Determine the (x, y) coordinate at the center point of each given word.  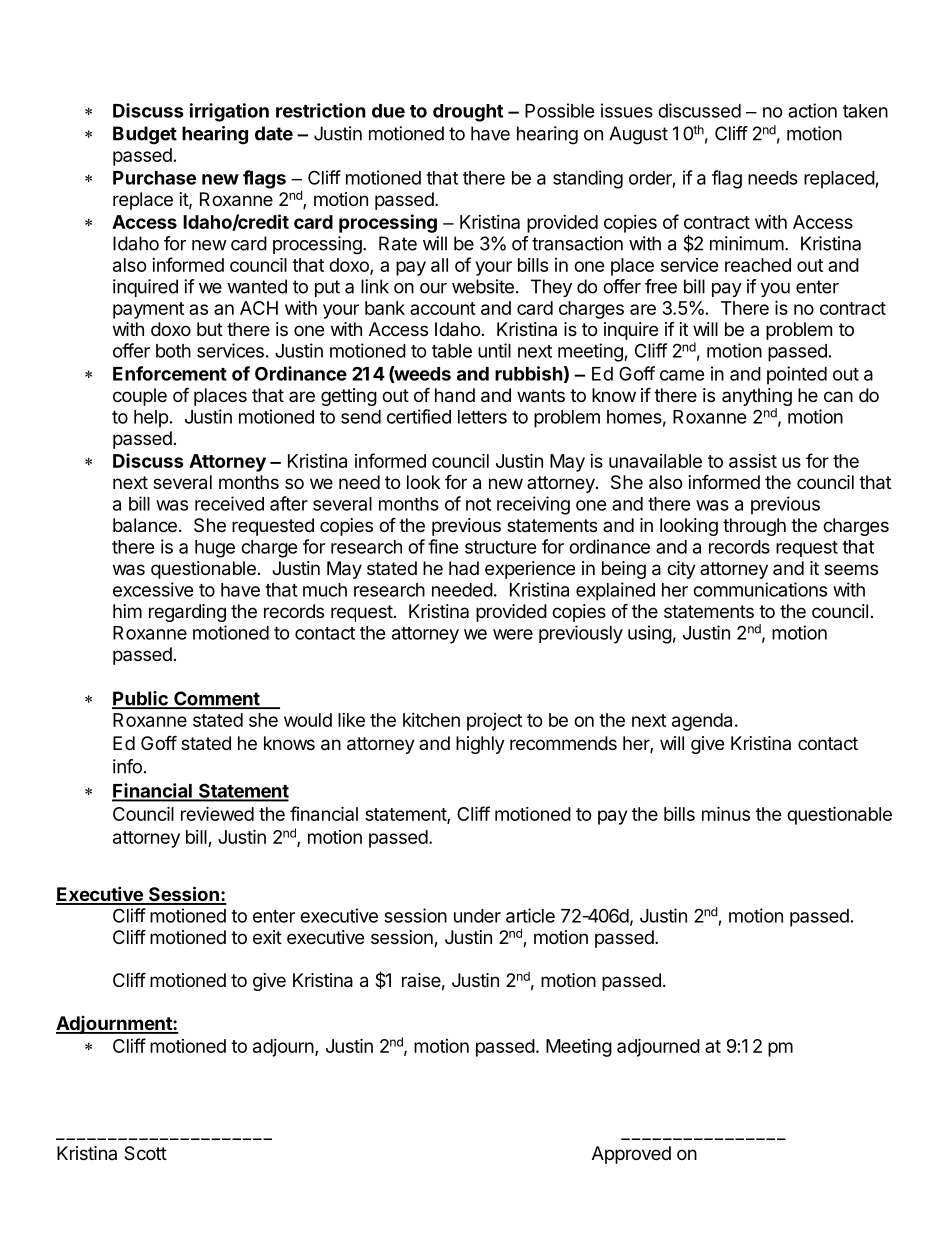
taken (865, 111)
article (530, 915)
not (478, 504)
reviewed (217, 813)
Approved (631, 1155)
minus (726, 813)
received (229, 503)
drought (468, 113)
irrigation (229, 112)
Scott (145, 1153)
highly (480, 745)
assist (753, 461)
